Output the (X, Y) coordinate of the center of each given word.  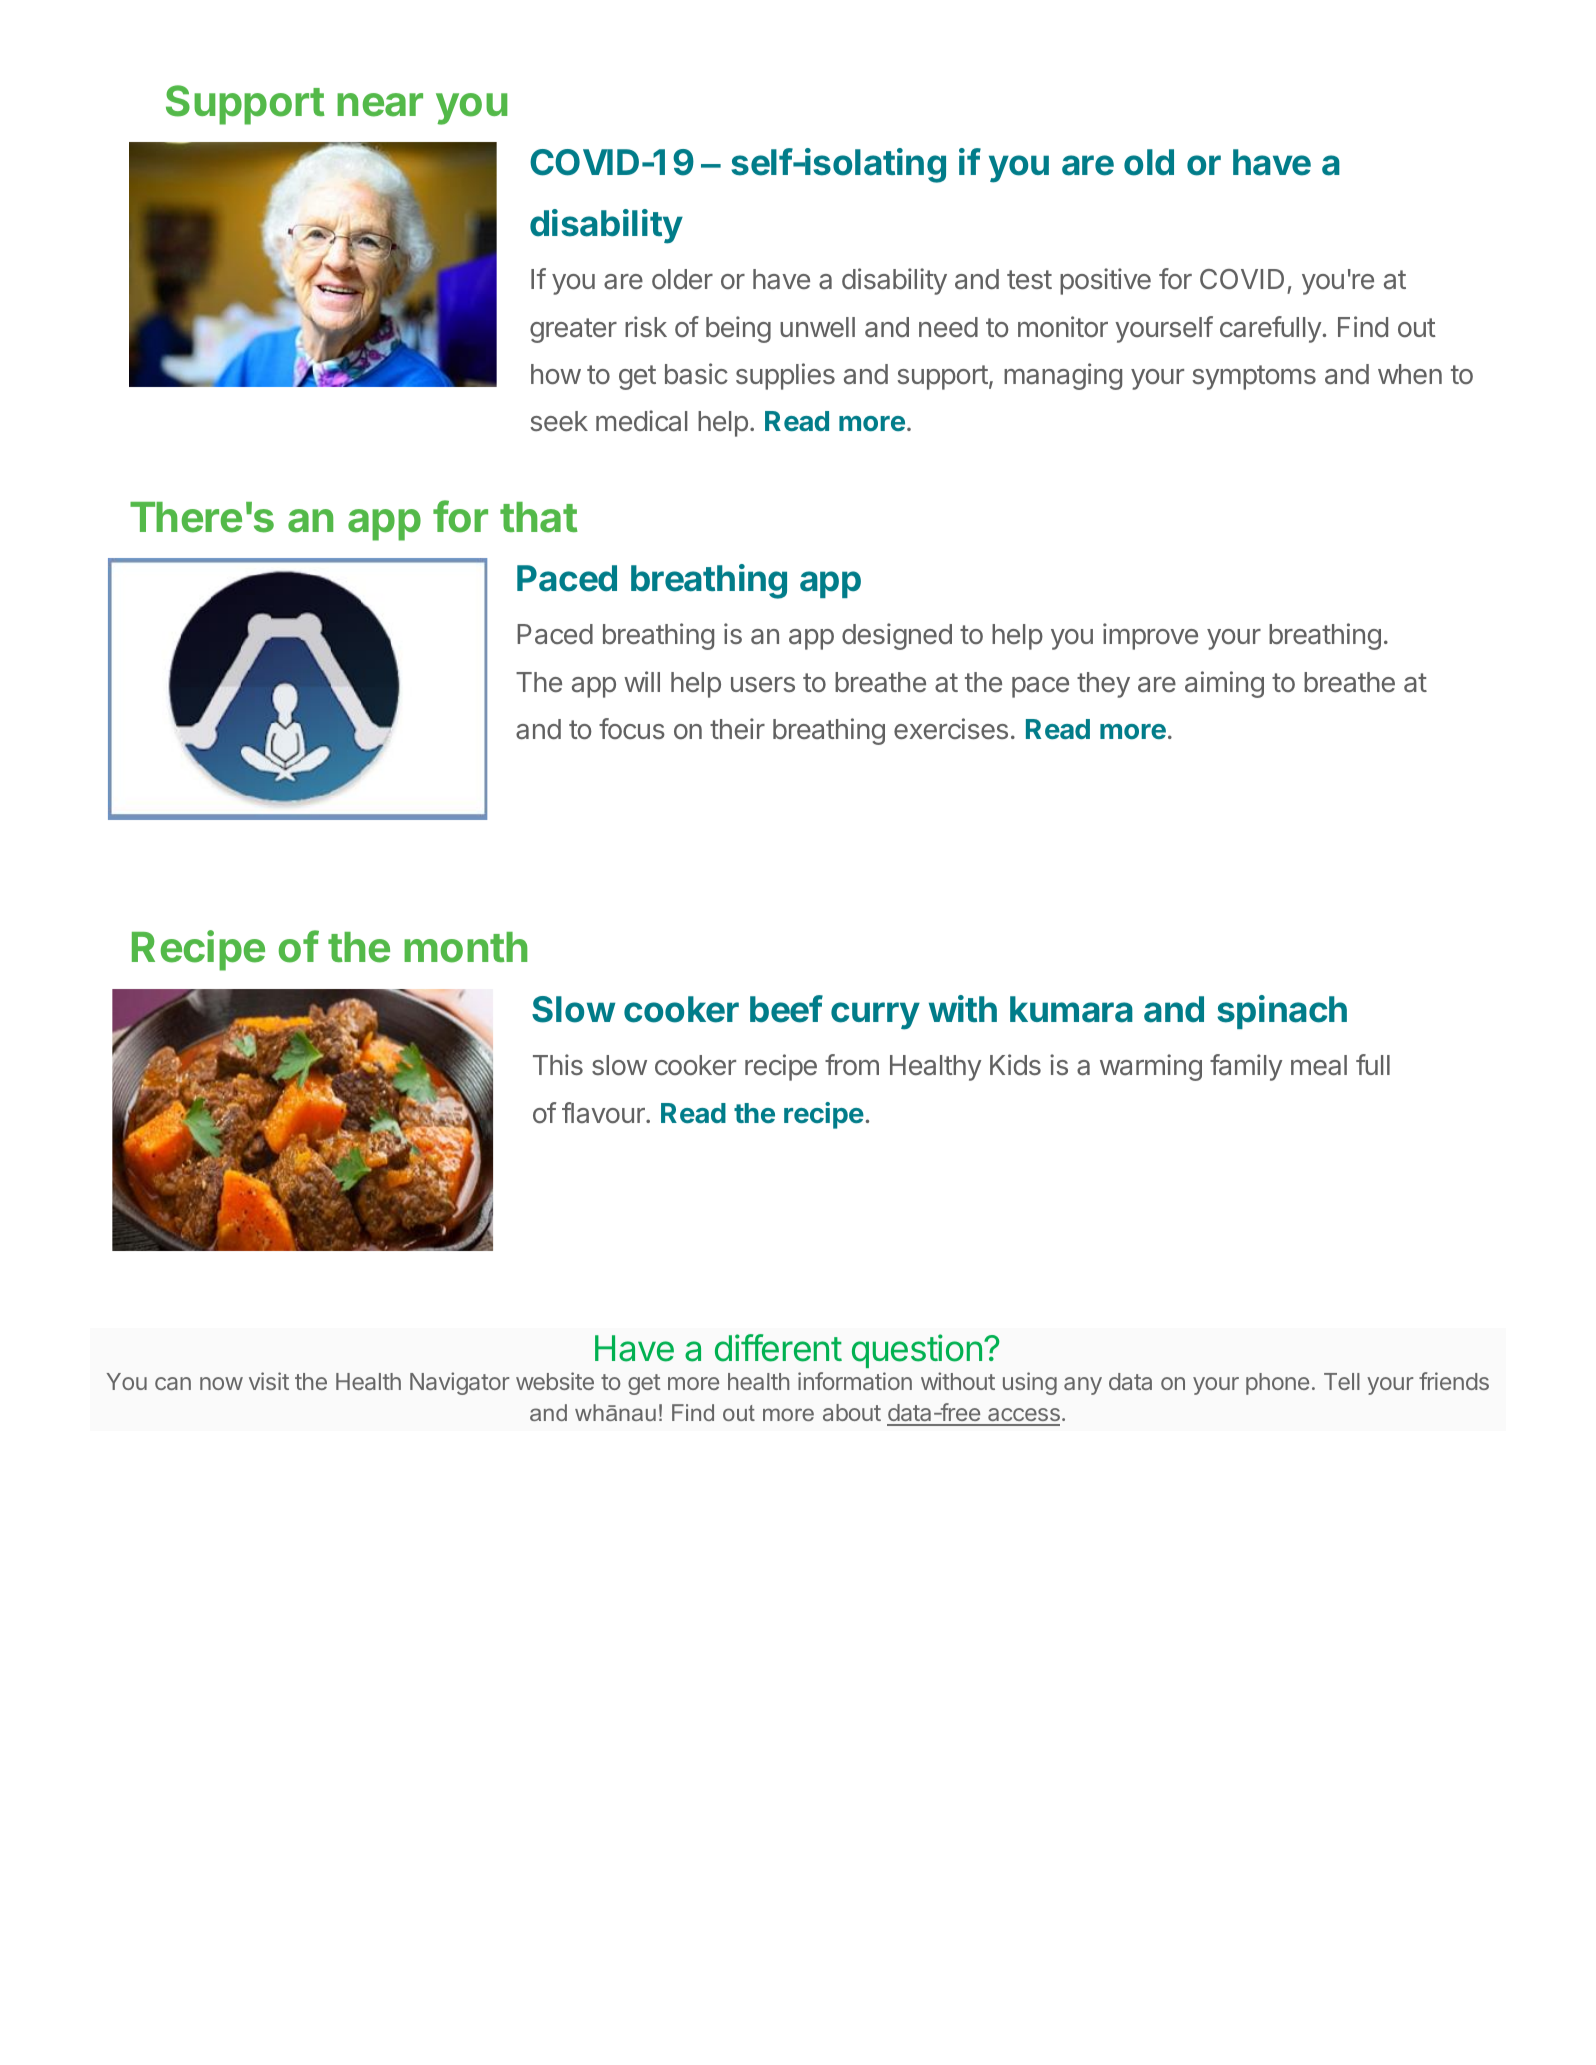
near (380, 105)
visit (269, 1381)
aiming (1224, 684)
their (737, 729)
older (682, 279)
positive (1105, 281)
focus (632, 728)
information (855, 1381)
